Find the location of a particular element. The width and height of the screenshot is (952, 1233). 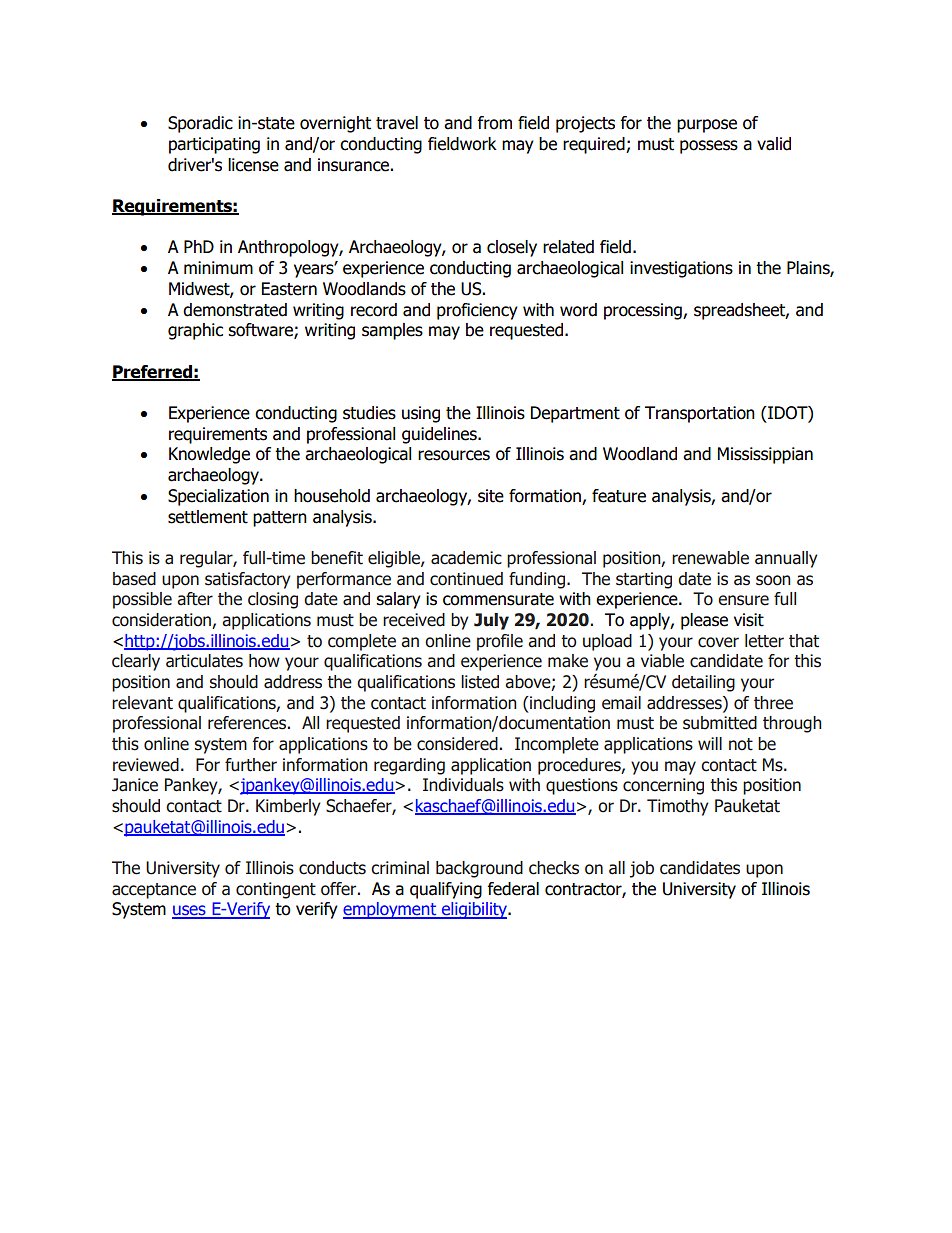

site is located at coordinates (491, 496).
